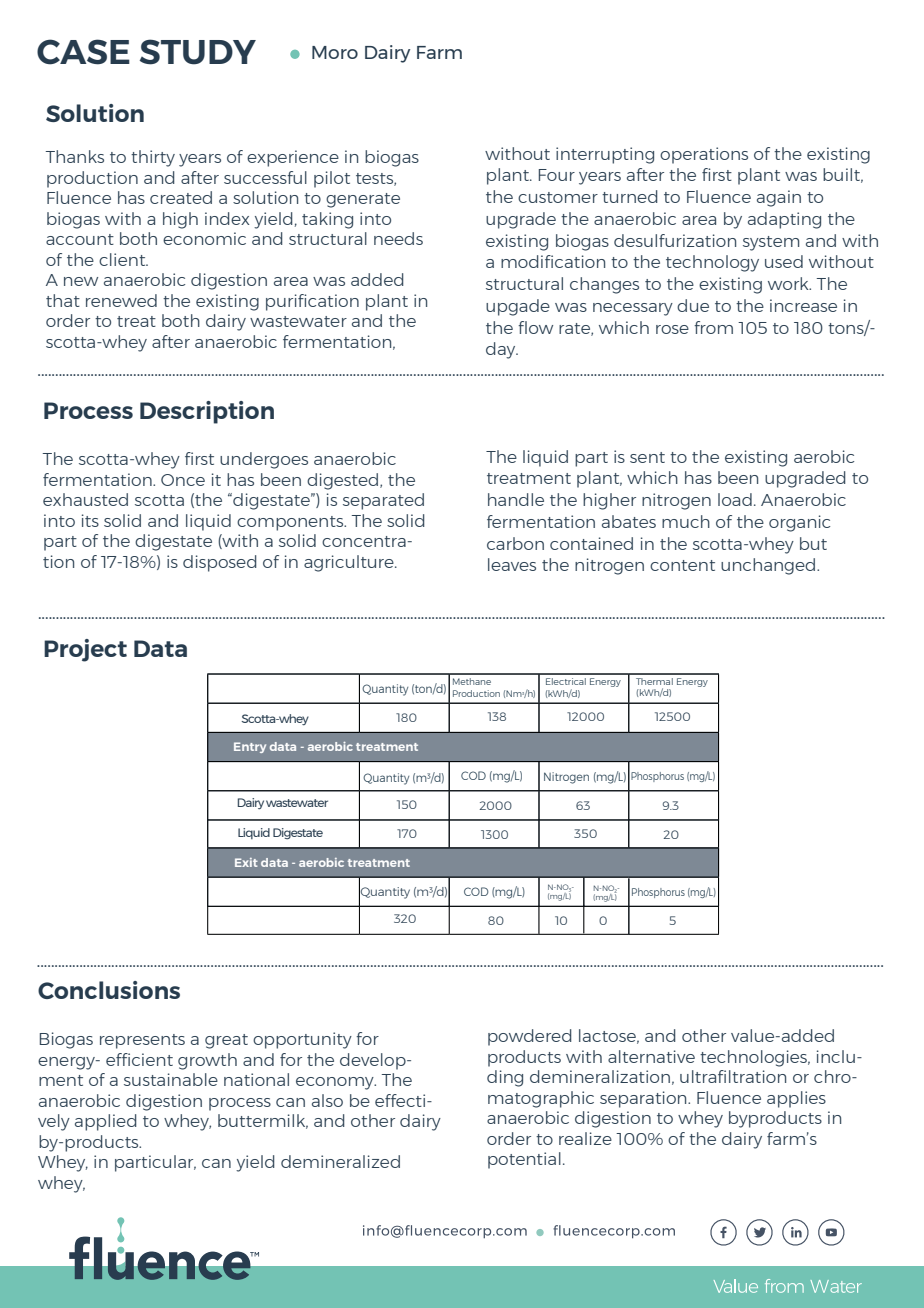  I want to click on applies, so click(796, 1099).
